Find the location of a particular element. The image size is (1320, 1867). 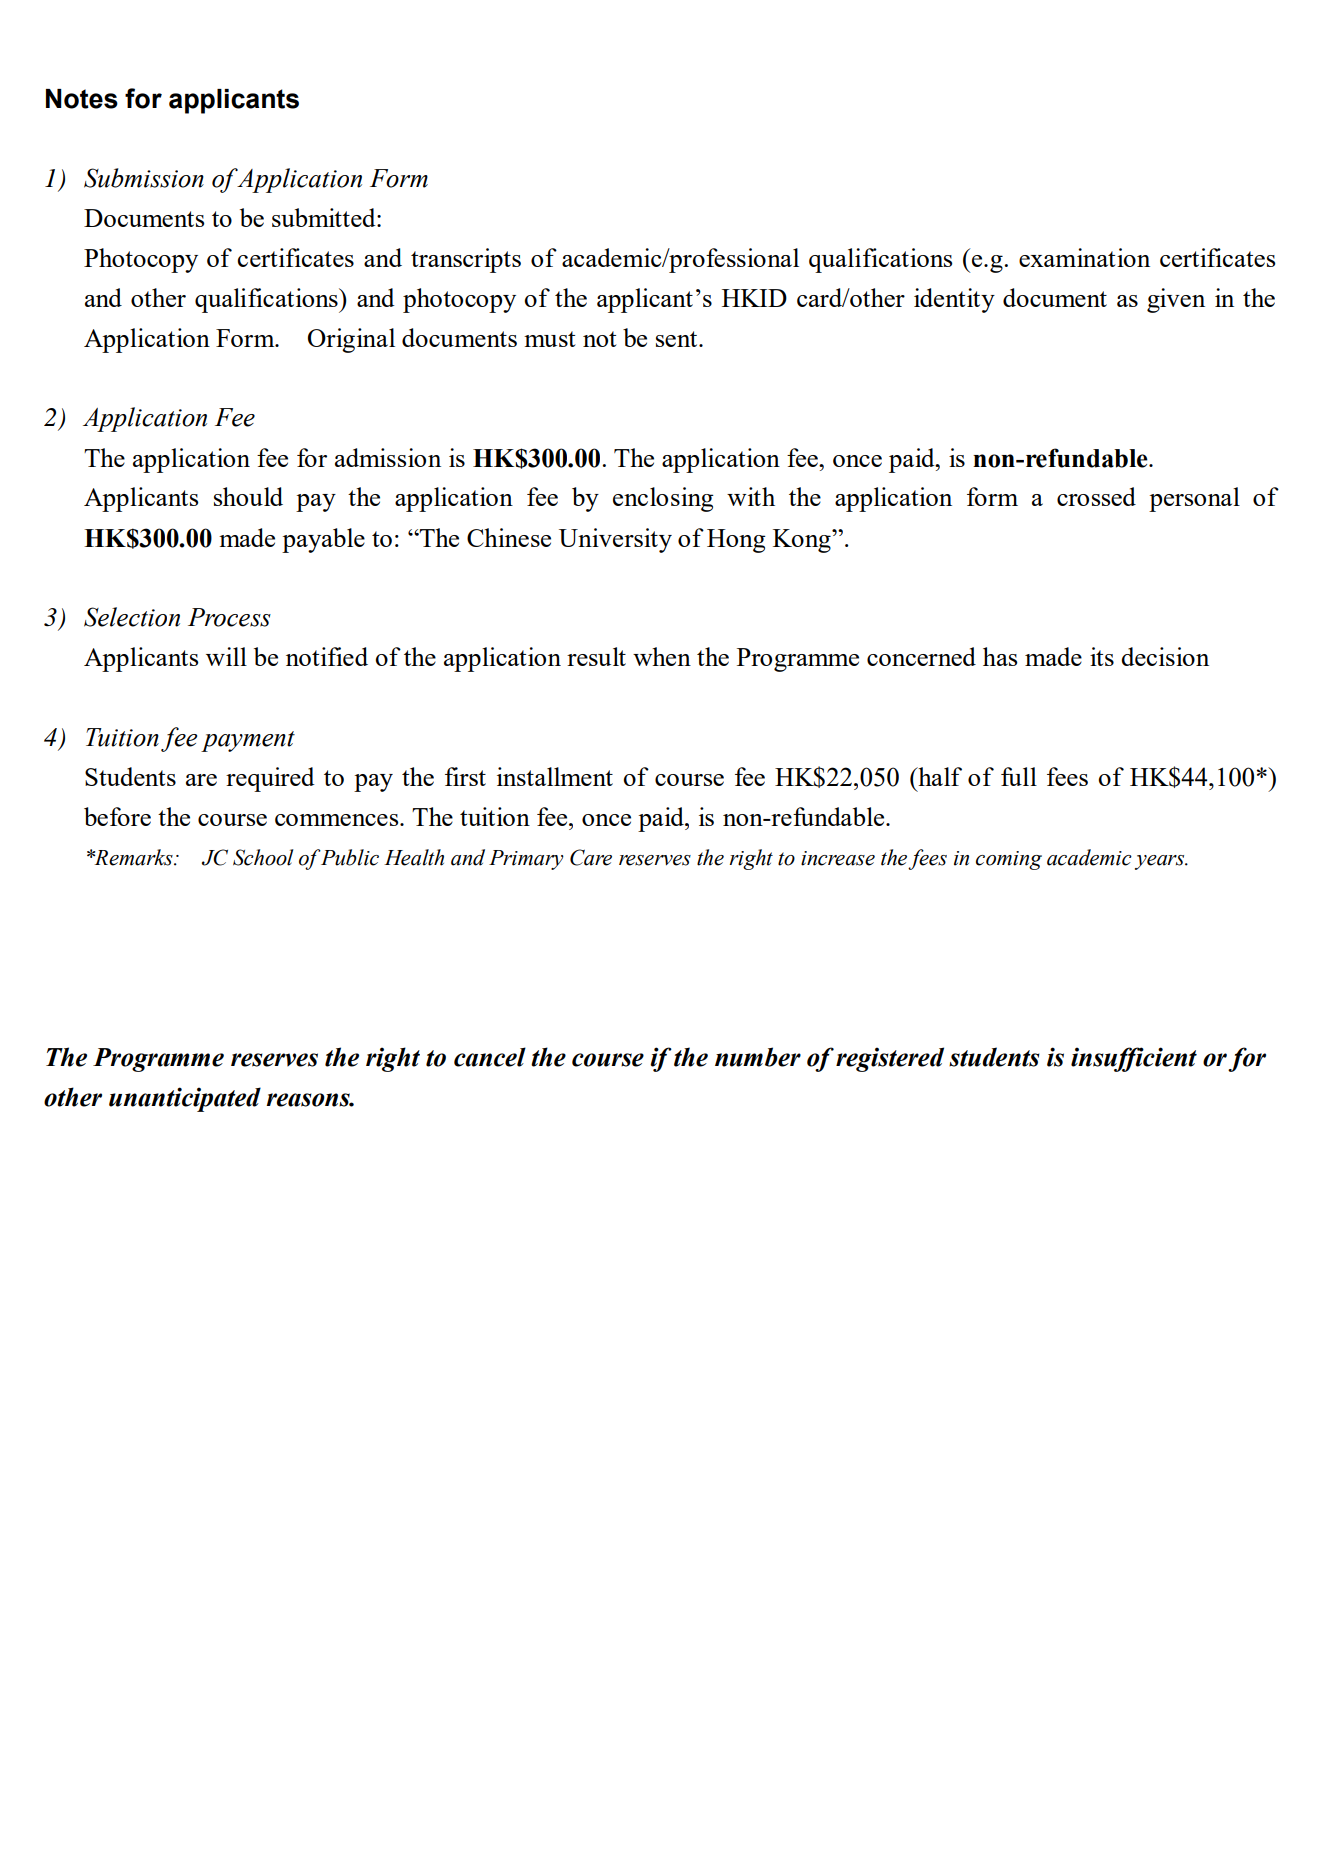

examination is located at coordinates (1084, 257).
